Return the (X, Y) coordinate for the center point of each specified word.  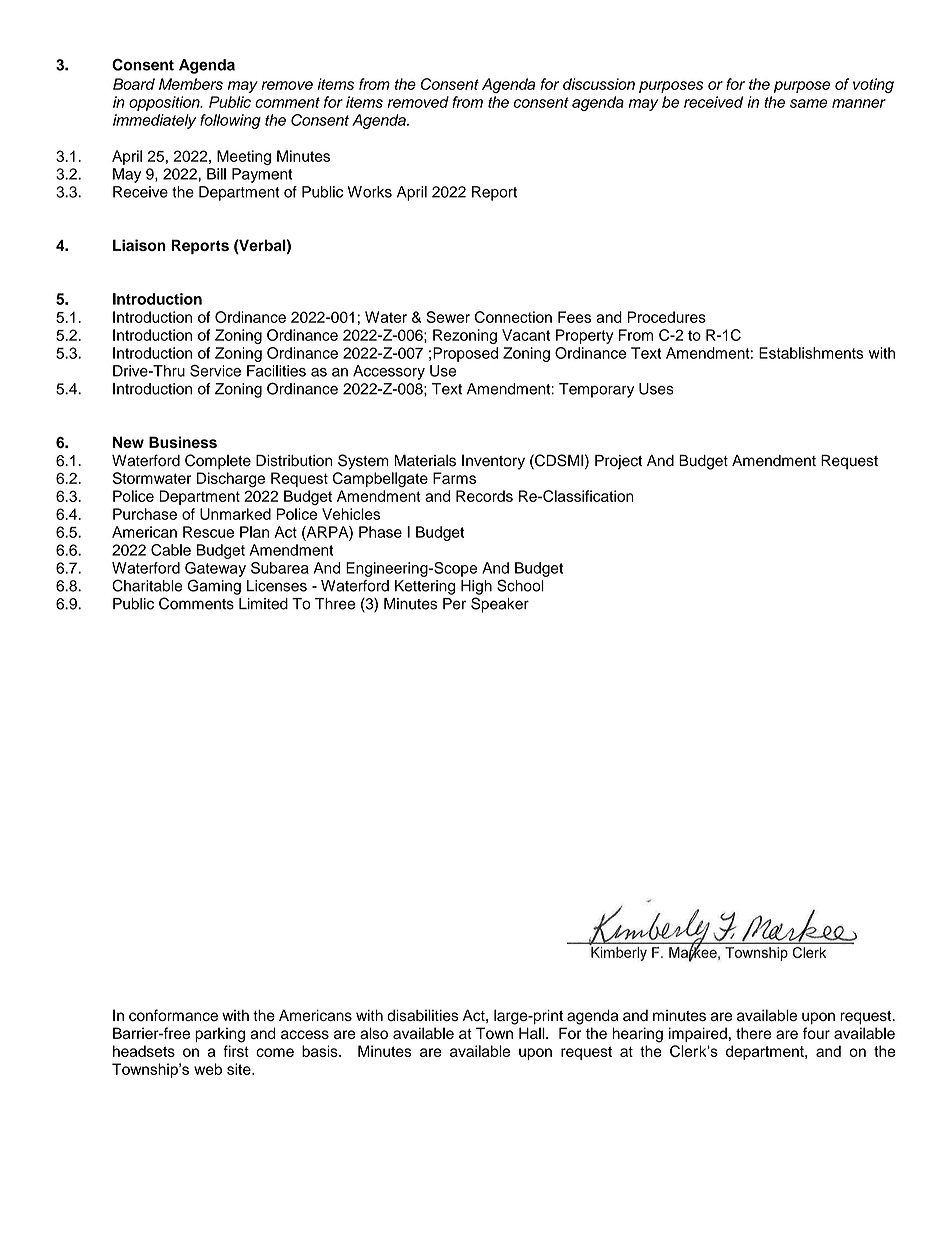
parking (220, 1035)
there (753, 1033)
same (809, 103)
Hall (533, 1033)
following (230, 121)
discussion (599, 84)
